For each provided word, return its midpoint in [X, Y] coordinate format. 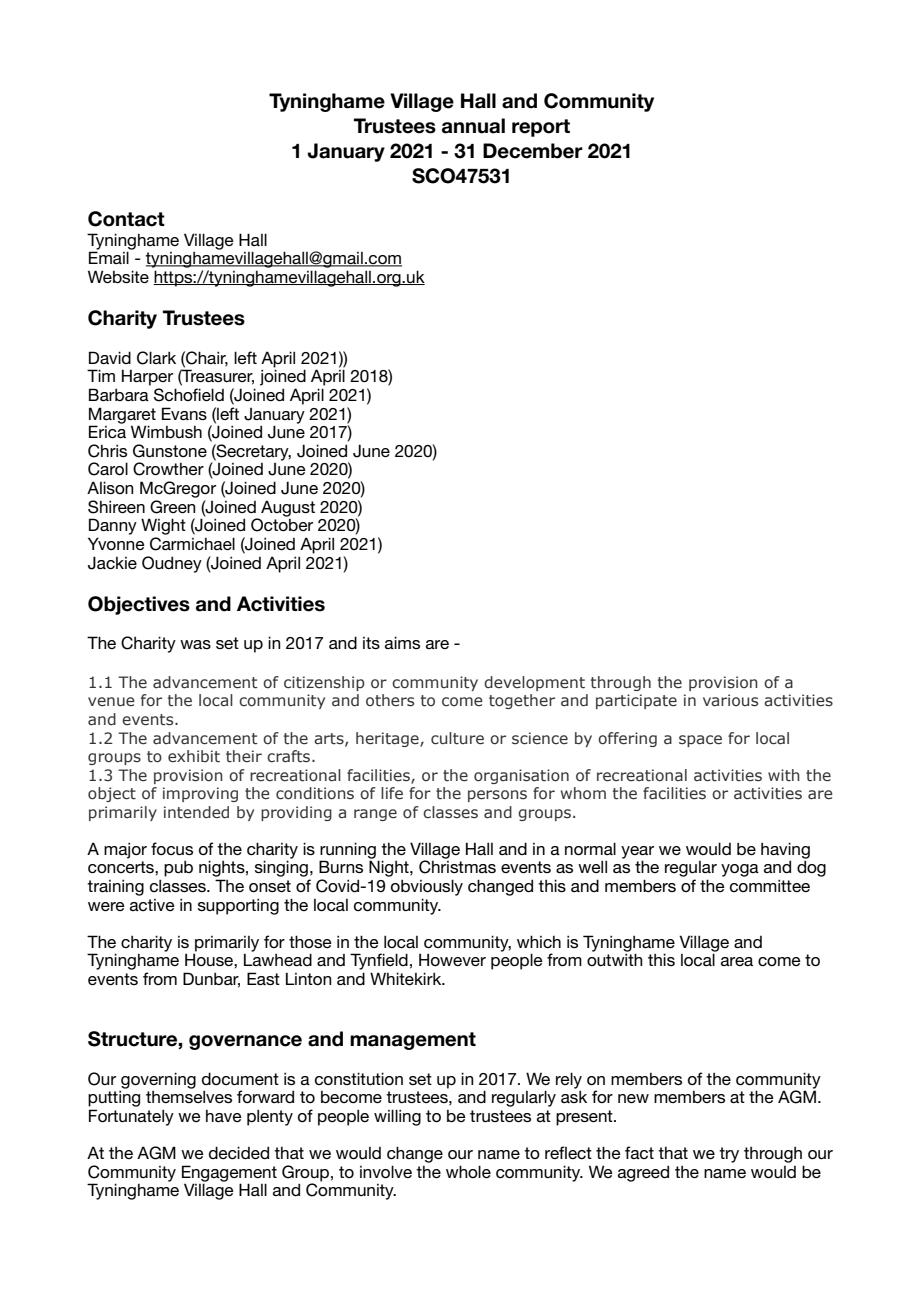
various [730, 700]
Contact [126, 219]
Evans [184, 413]
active [152, 905]
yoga [740, 870]
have [224, 1116]
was [195, 644]
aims [402, 642]
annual [473, 126]
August [288, 508]
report [541, 128]
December [533, 151]
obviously [427, 887]
